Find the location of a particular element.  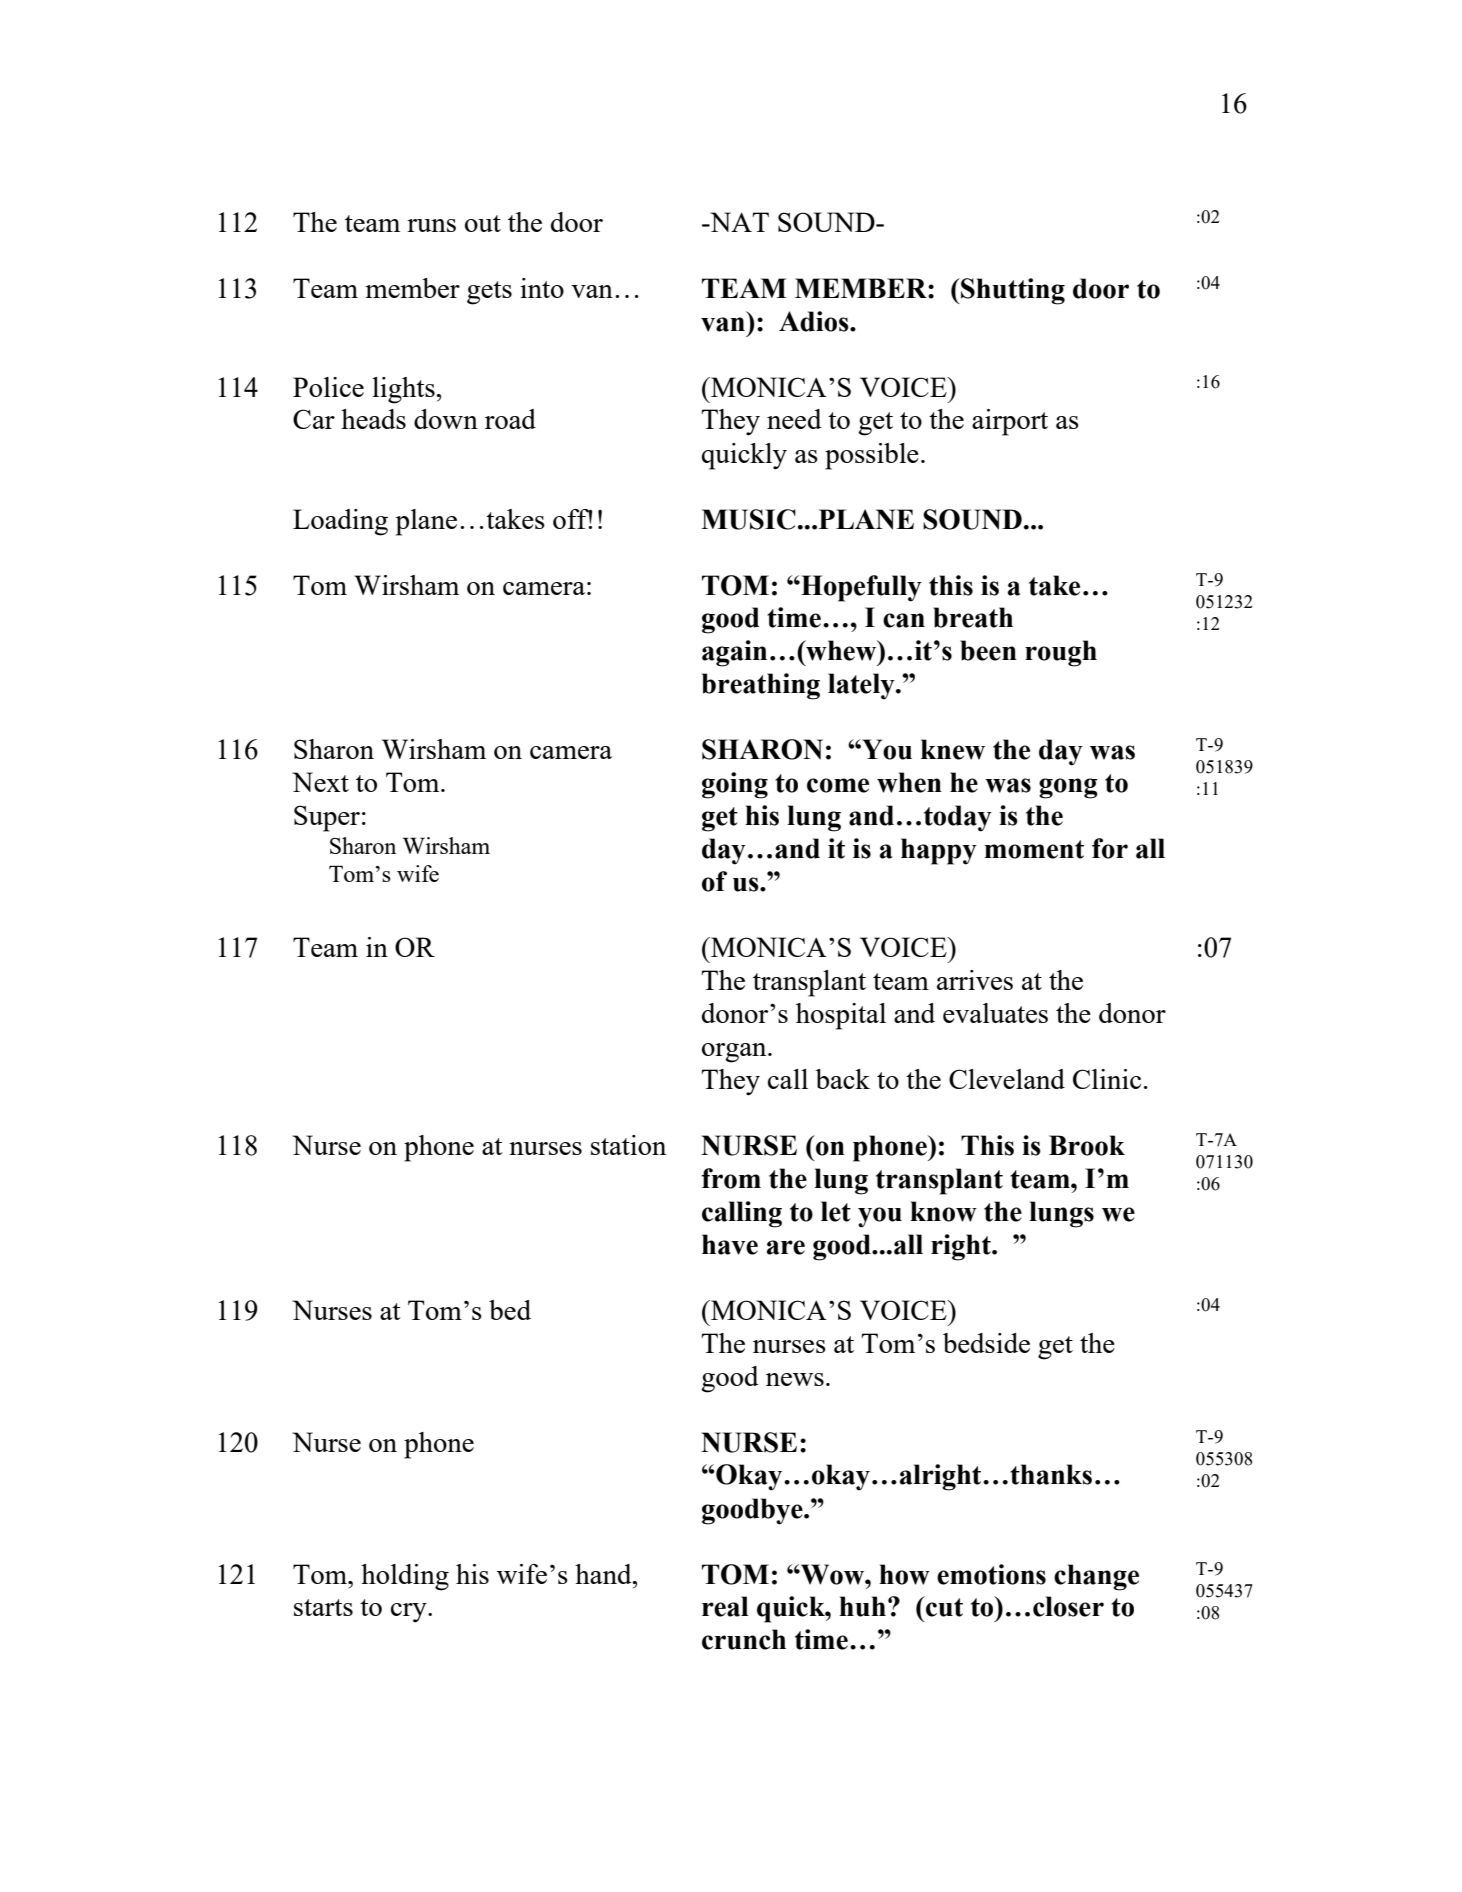

station is located at coordinates (628, 1145).
